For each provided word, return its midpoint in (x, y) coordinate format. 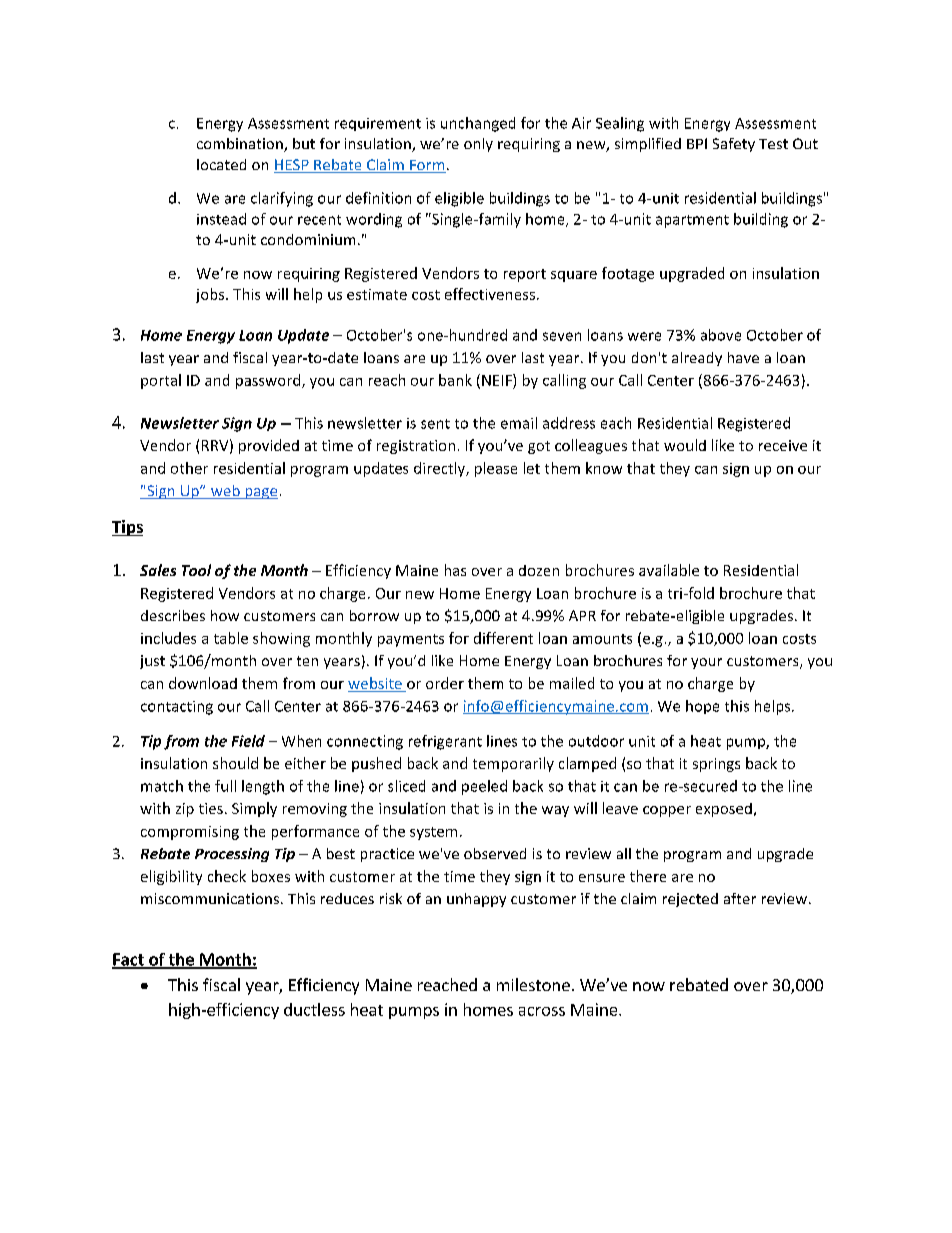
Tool (196, 570)
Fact (129, 960)
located (221, 164)
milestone (533, 984)
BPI (697, 143)
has (455, 570)
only (478, 145)
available (669, 570)
